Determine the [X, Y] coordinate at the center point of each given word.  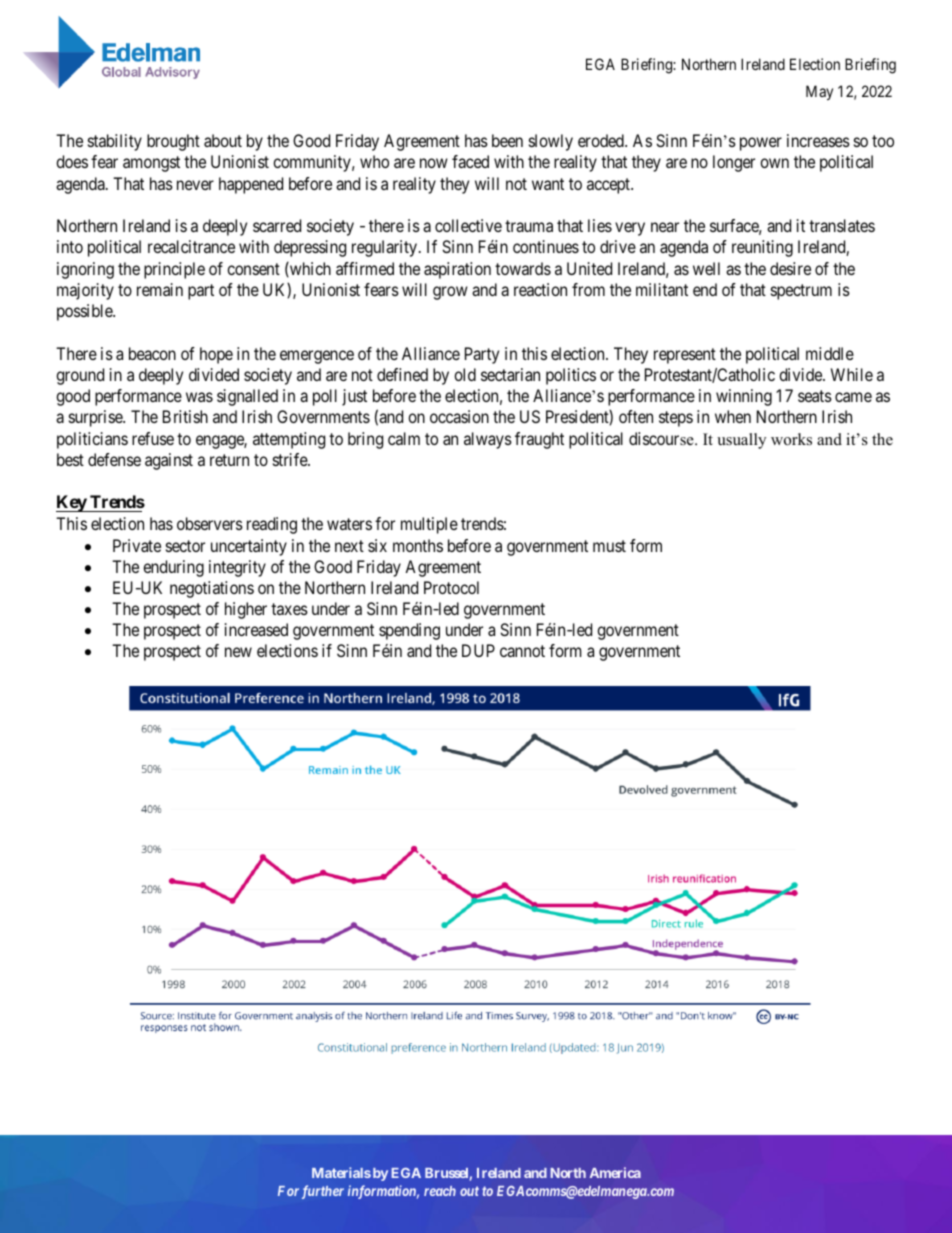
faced [470, 161]
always [488, 440]
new [238, 652]
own [774, 163]
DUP [478, 650]
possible [85, 312]
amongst [151, 164]
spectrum [801, 292]
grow [450, 293]
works [791, 439]
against [169, 461]
